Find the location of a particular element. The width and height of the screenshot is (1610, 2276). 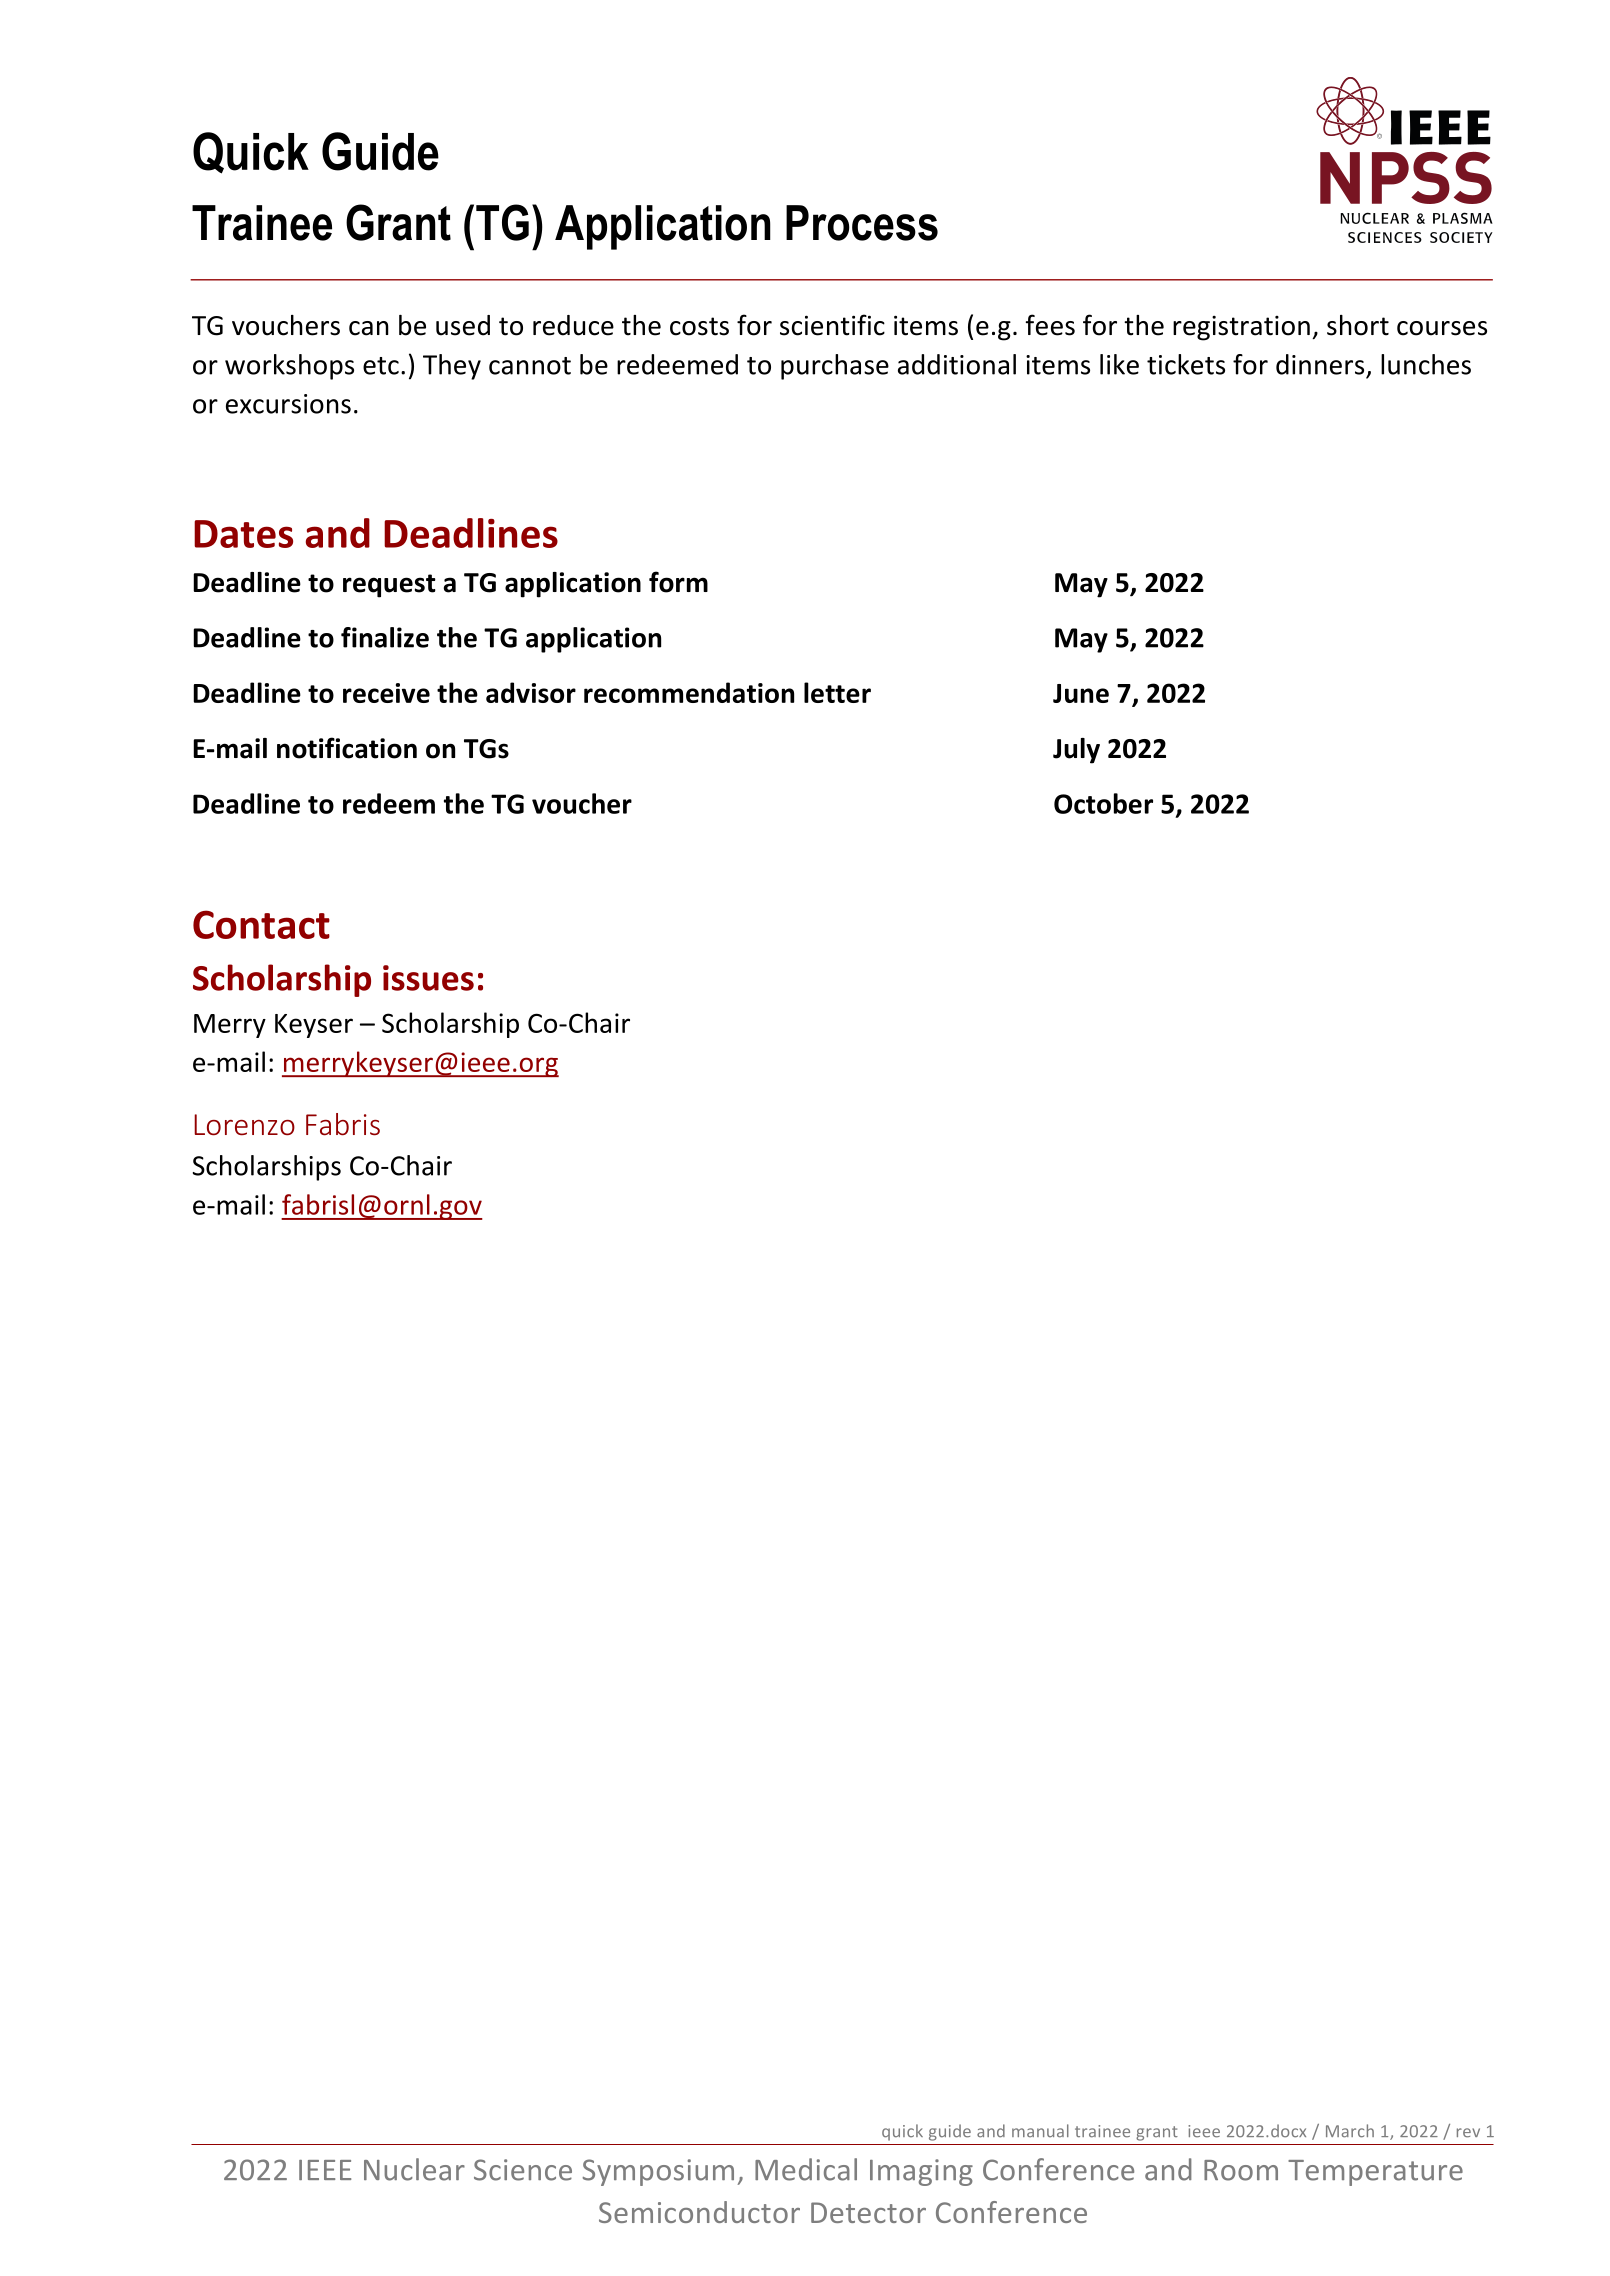

used is located at coordinates (463, 325).
